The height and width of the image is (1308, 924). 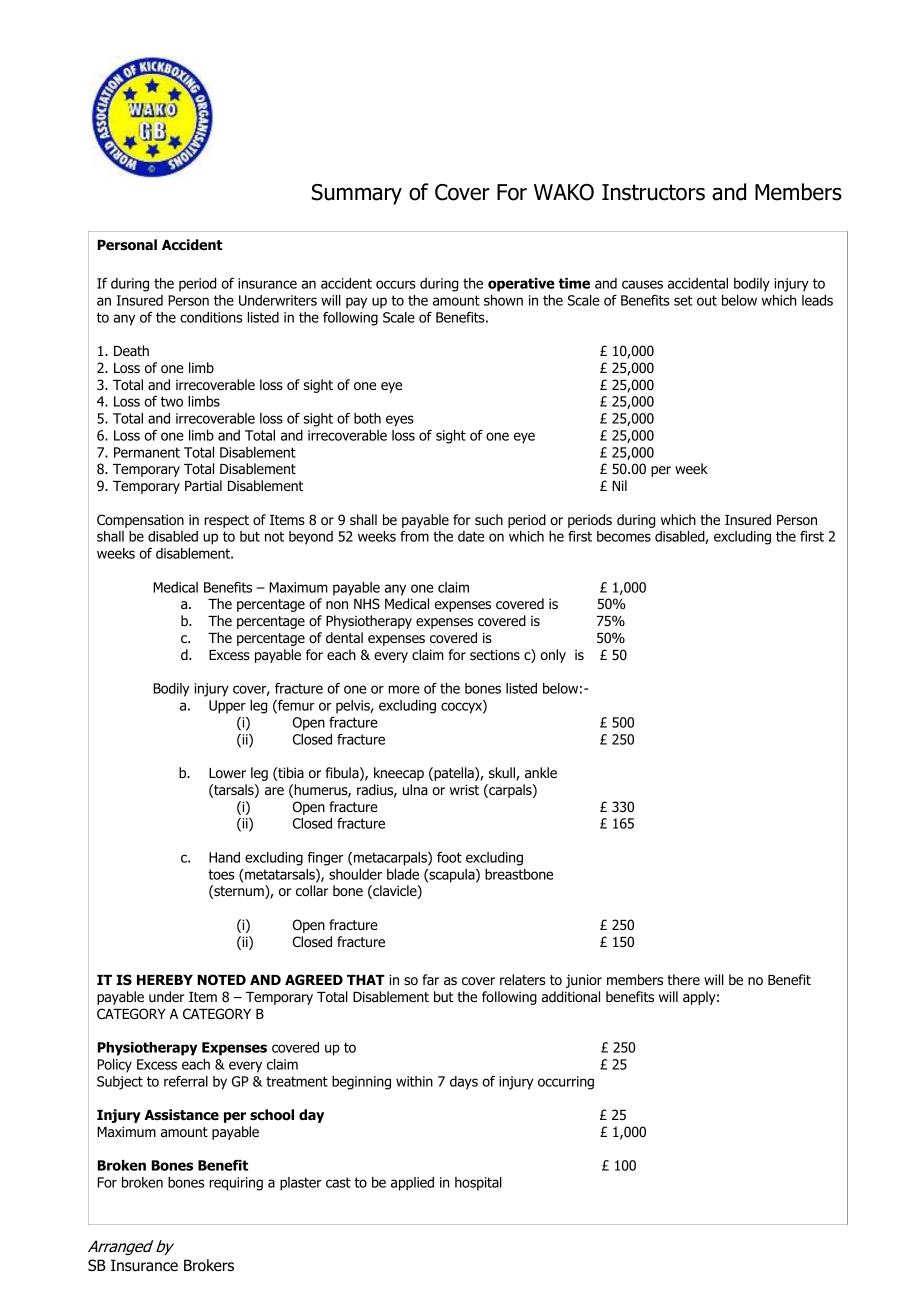 What do you see at coordinates (464, 789) in the image?
I see `wrist` at bounding box center [464, 789].
